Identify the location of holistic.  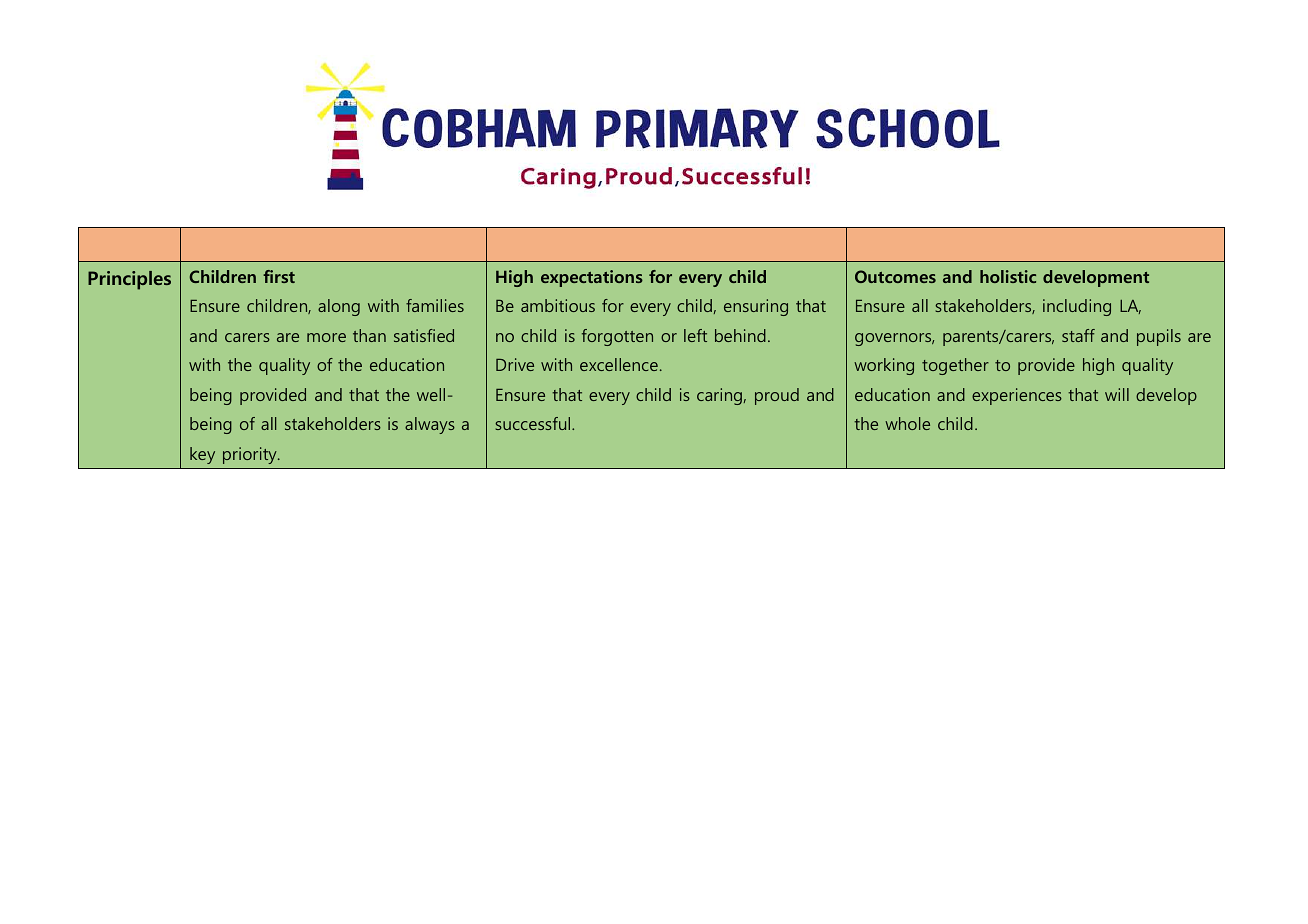
(1008, 276).
